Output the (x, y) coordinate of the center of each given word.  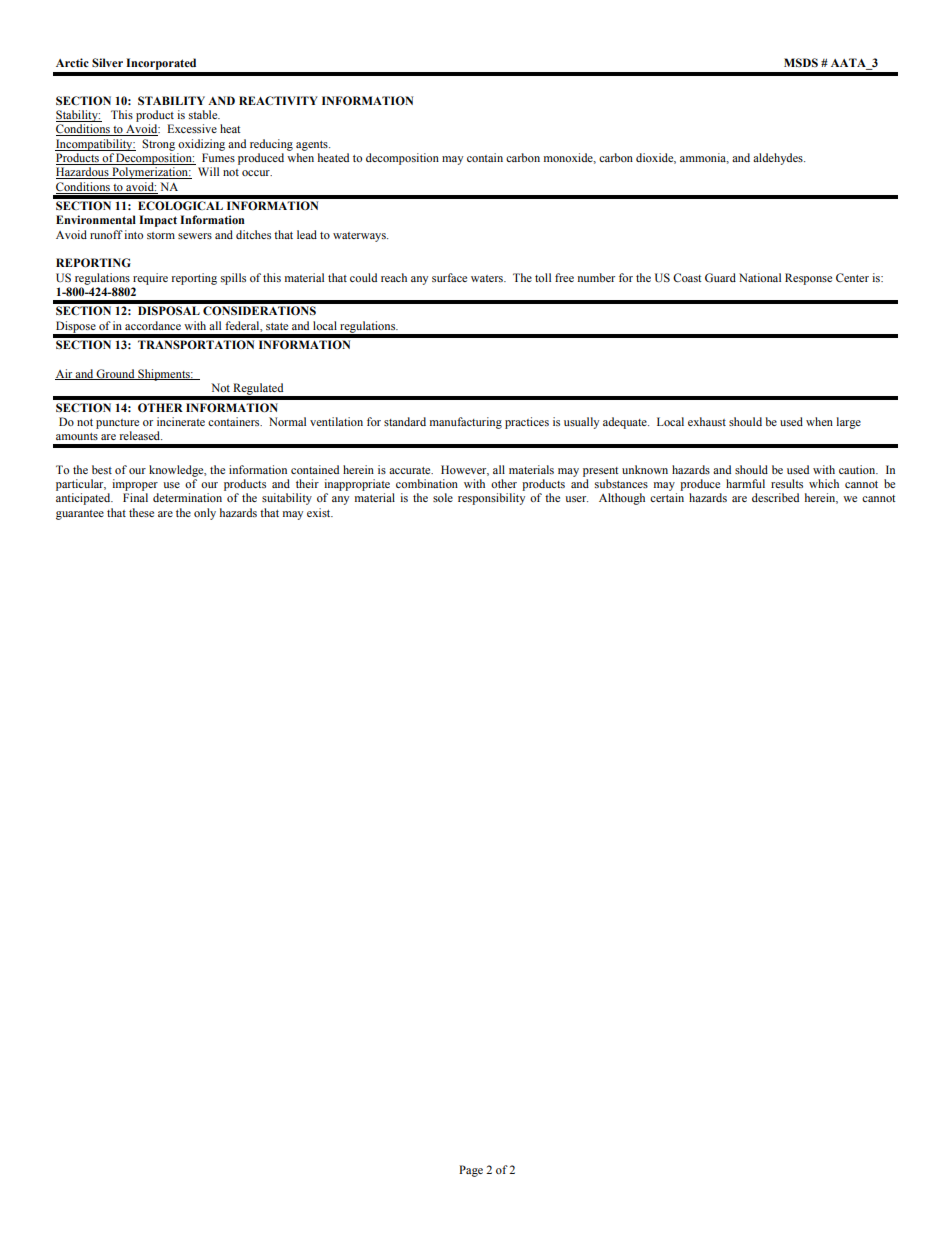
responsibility (491, 499)
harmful (745, 483)
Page (471, 1171)
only (205, 514)
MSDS (801, 62)
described (775, 497)
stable (204, 114)
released (141, 435)
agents (313, 146)
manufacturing (466, 423)
